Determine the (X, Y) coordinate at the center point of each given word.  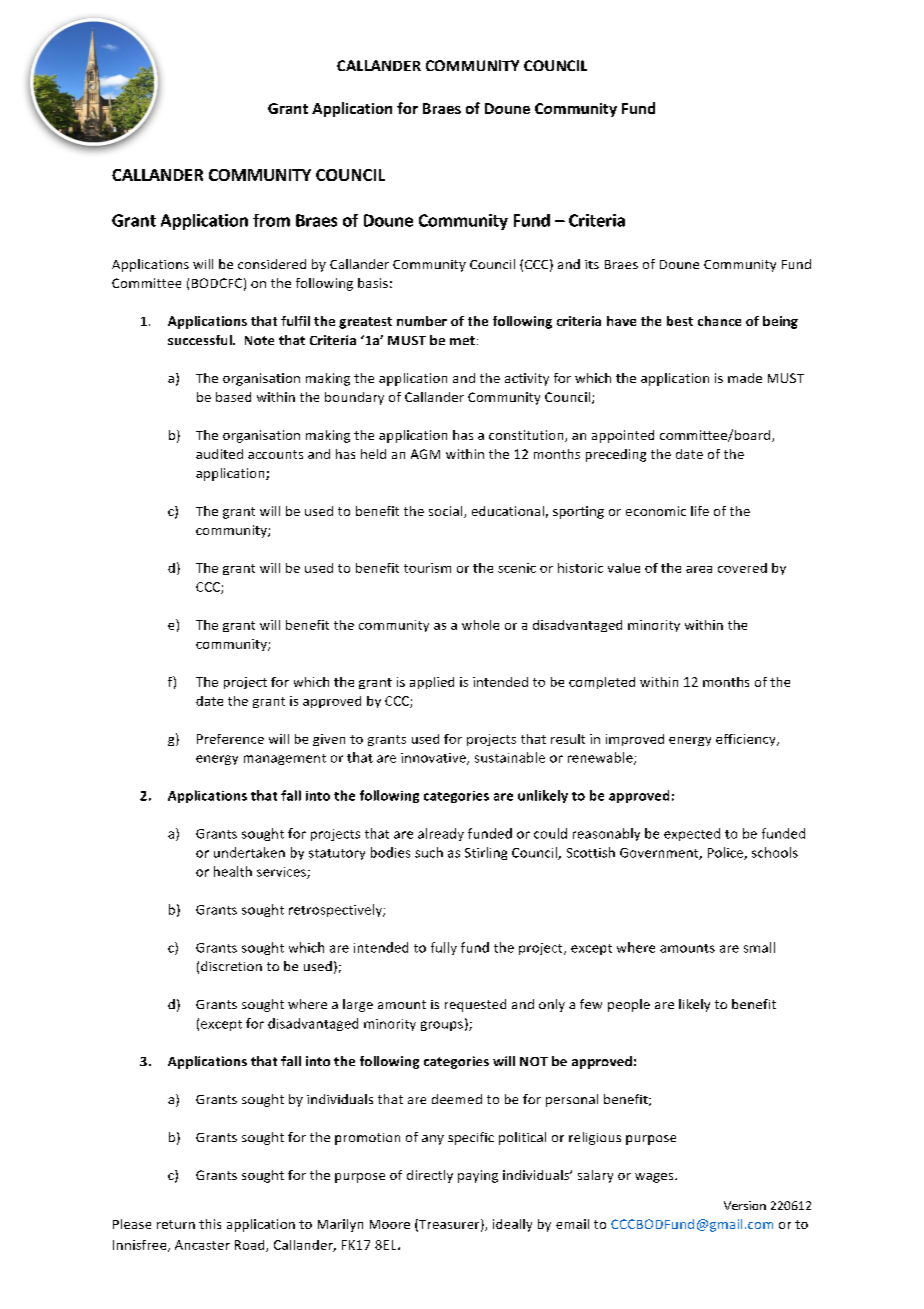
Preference (230, 739)
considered (272, 264)
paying (478, 1176)
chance (719, 321)
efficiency (747, 740)
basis (373, 283)
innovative (434, 759)
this (210, 1224)
